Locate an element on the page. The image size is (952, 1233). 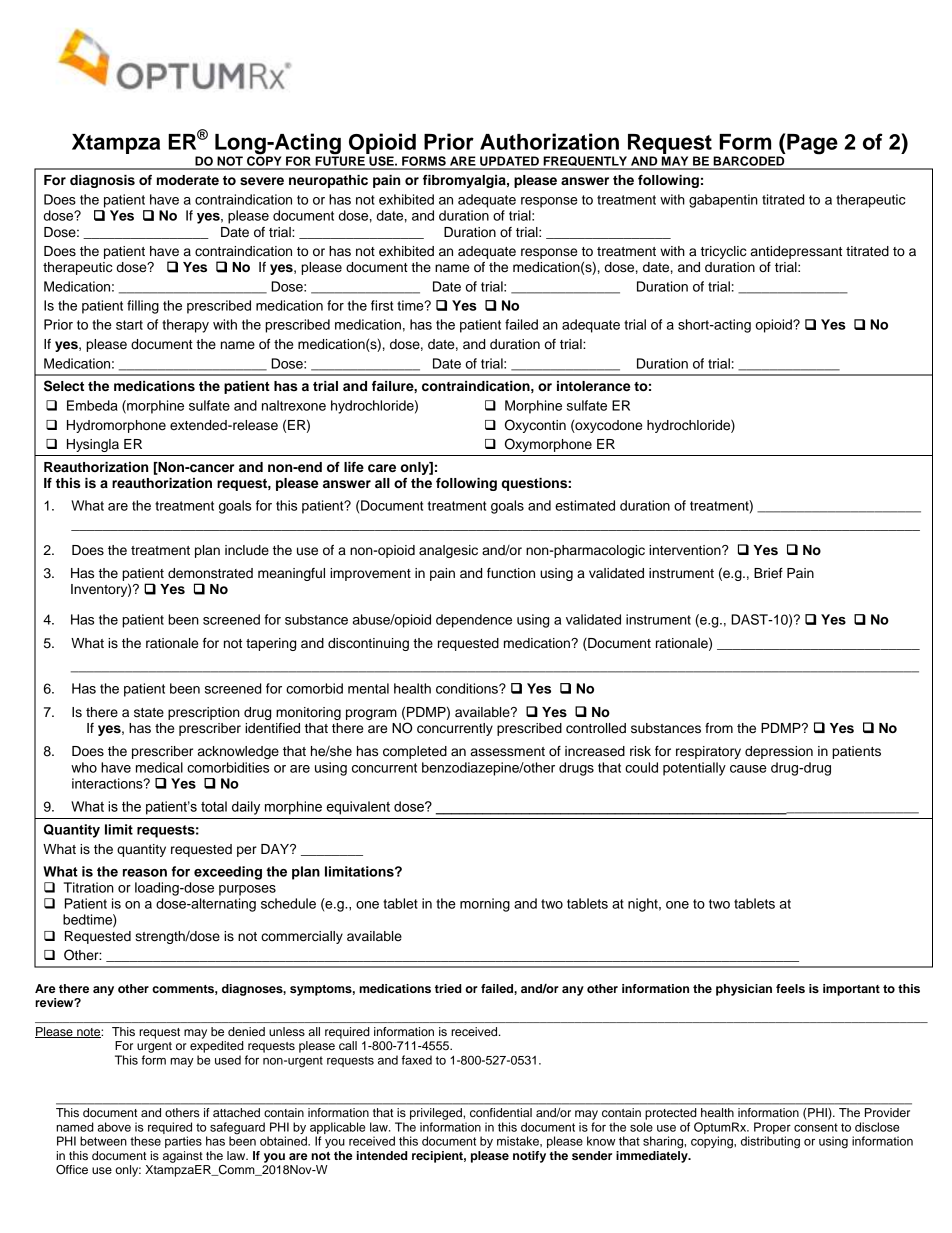
reason is located at coordinates (145, 873).
